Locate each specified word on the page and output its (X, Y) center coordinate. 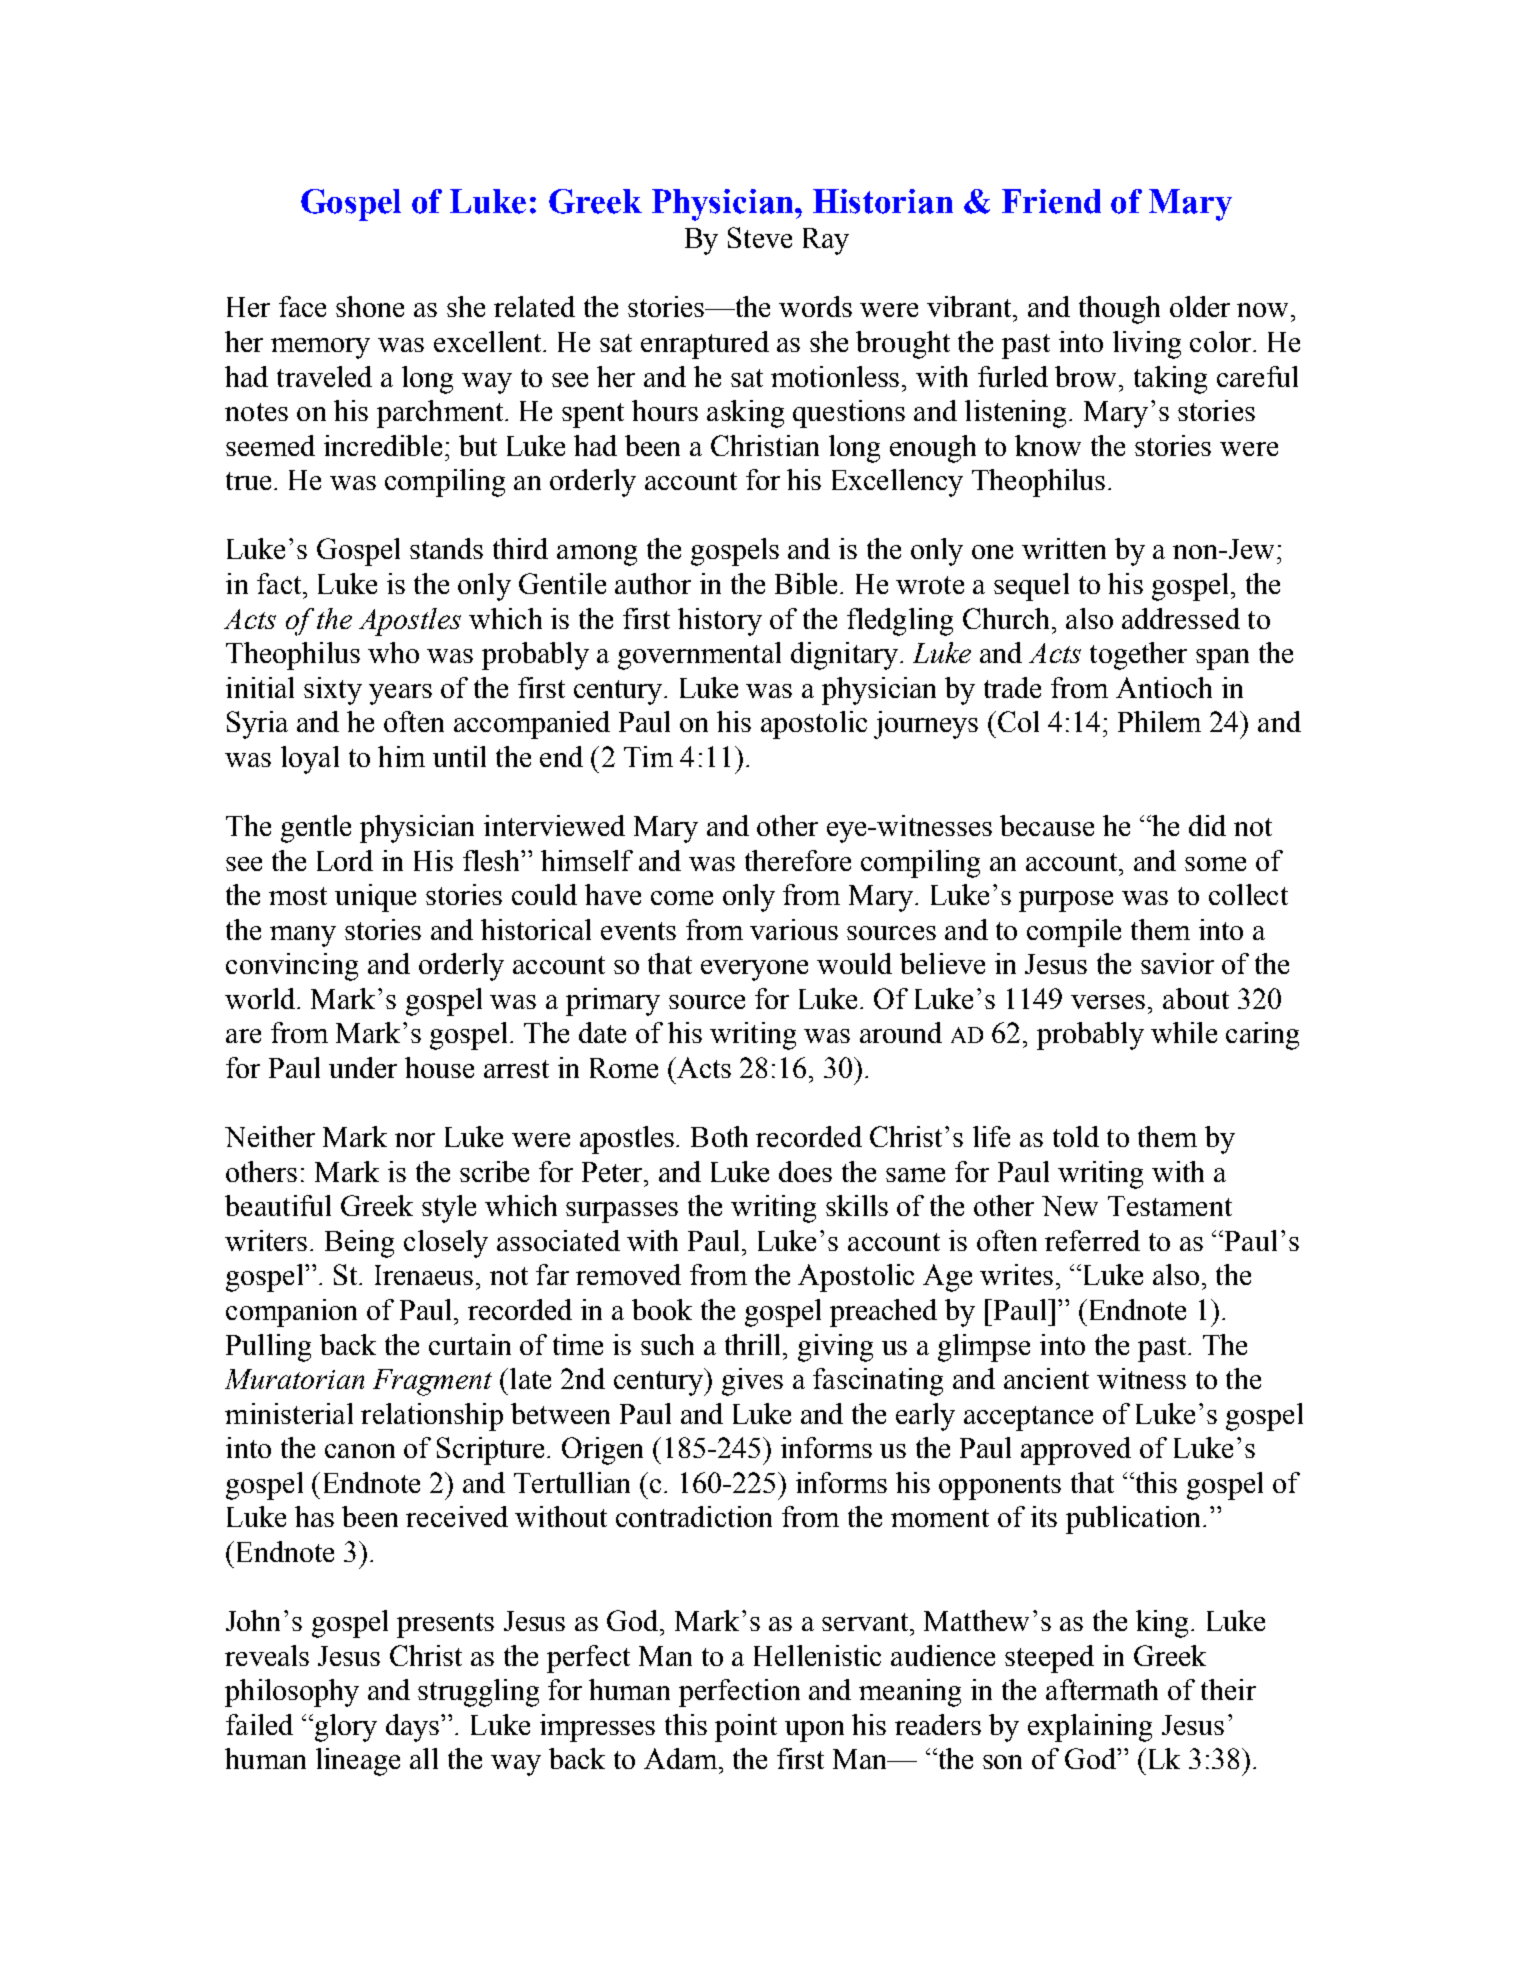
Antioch (1164, 687)
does (805, 1171)
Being (359, 1244)
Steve (760, 237)
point (746, 1728)
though (1119, 310)
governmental (699, 656)
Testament (1170, 1206)
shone (370, 306)
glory (346, 1728)
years (400, 694)
